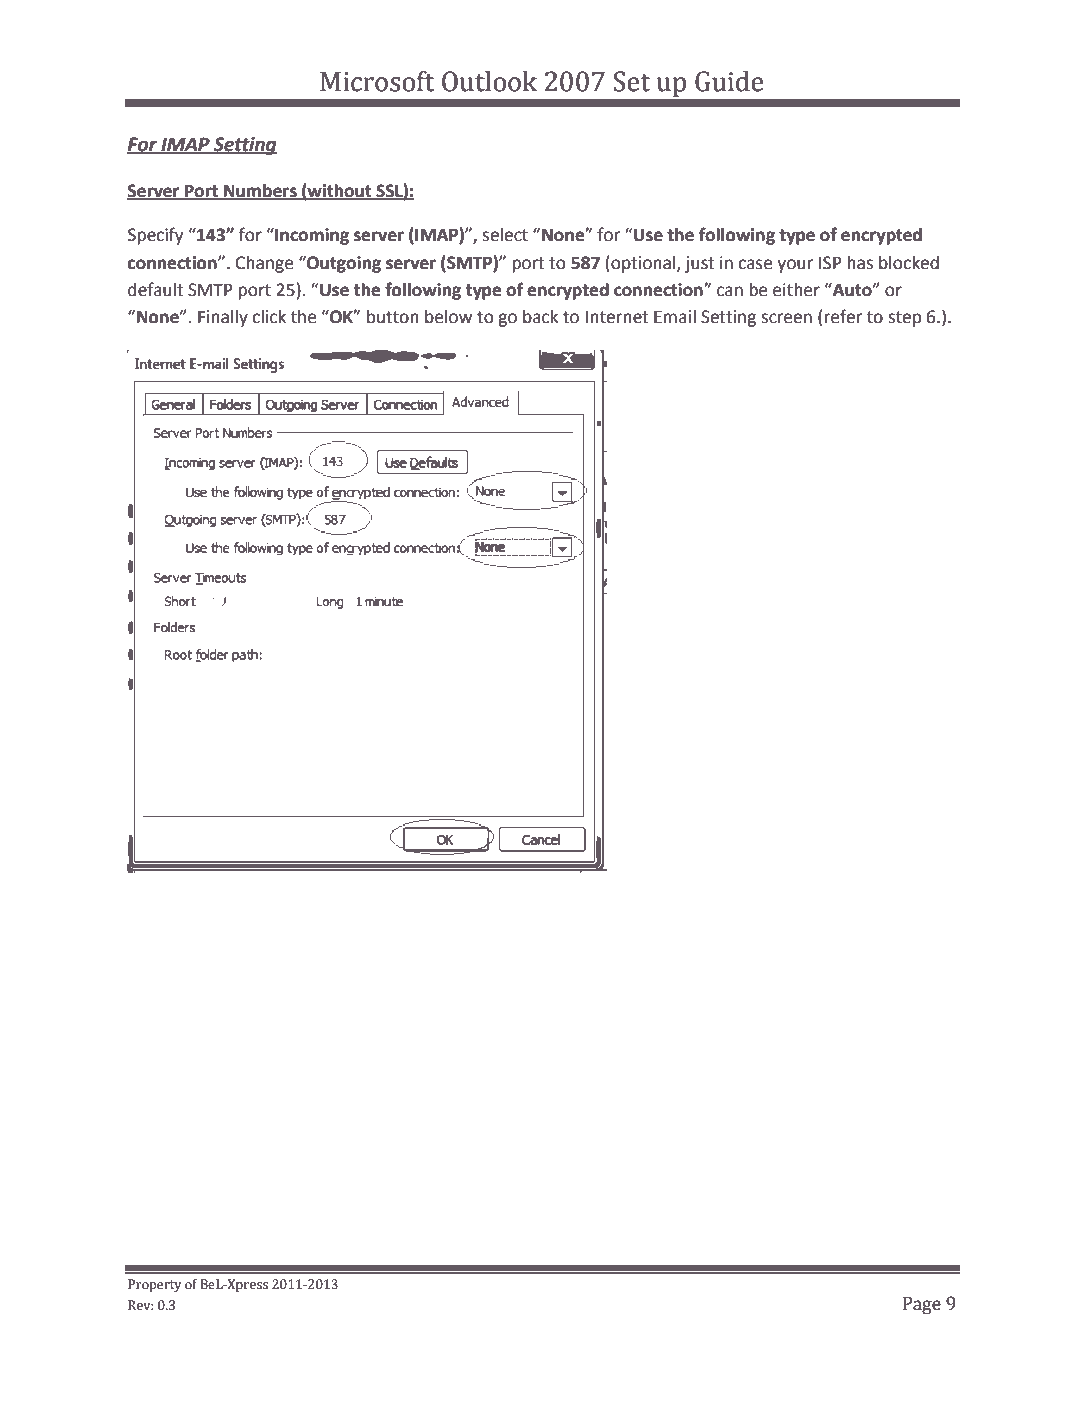  I want to click on Page, so click(922, 1305).
